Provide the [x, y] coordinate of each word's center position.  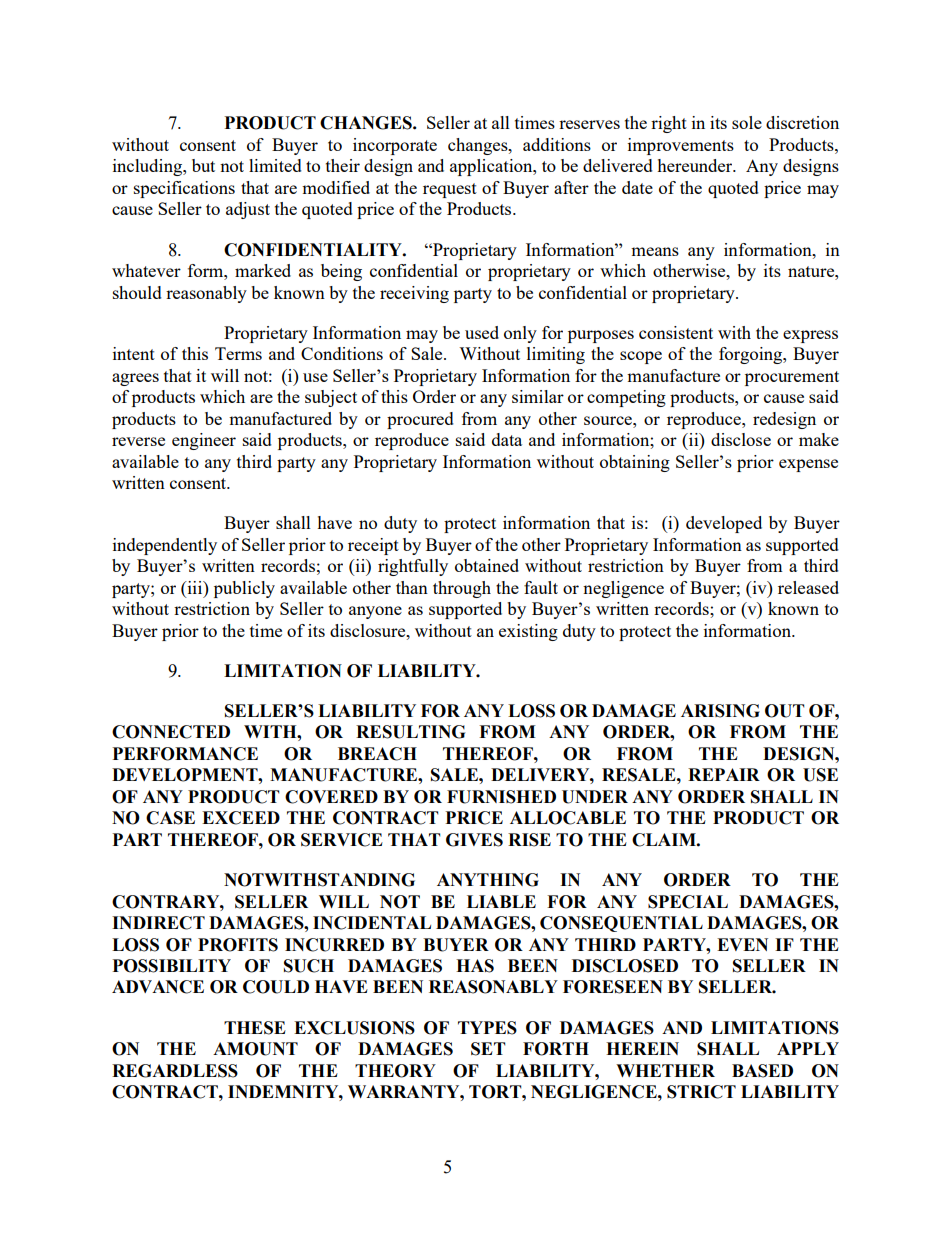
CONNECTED [171, 732]
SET [488, 1049]
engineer [204, 441]
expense [808, 465]
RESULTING [410, 732]
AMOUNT [255, 1049]
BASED [762, 1071]
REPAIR [724, 774]
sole [747, 122]
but [203, 165]
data [507, 439]
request [450, 190]
